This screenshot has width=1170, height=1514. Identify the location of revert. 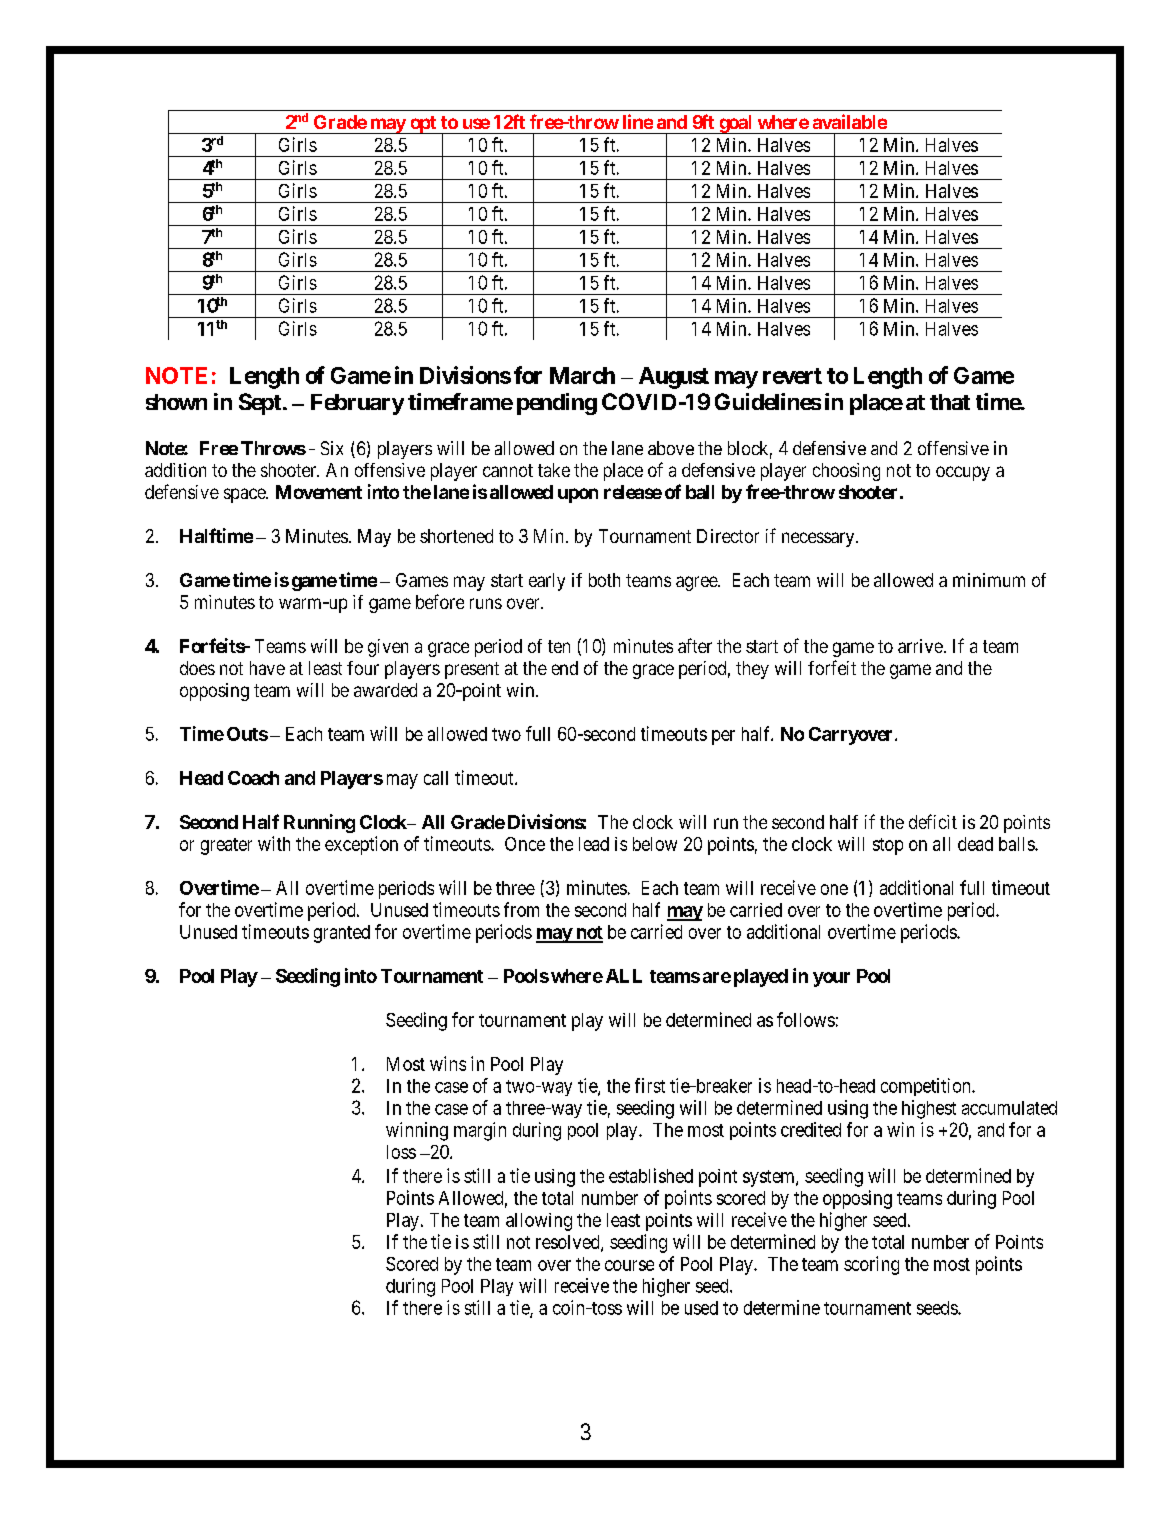
(792, 376).
